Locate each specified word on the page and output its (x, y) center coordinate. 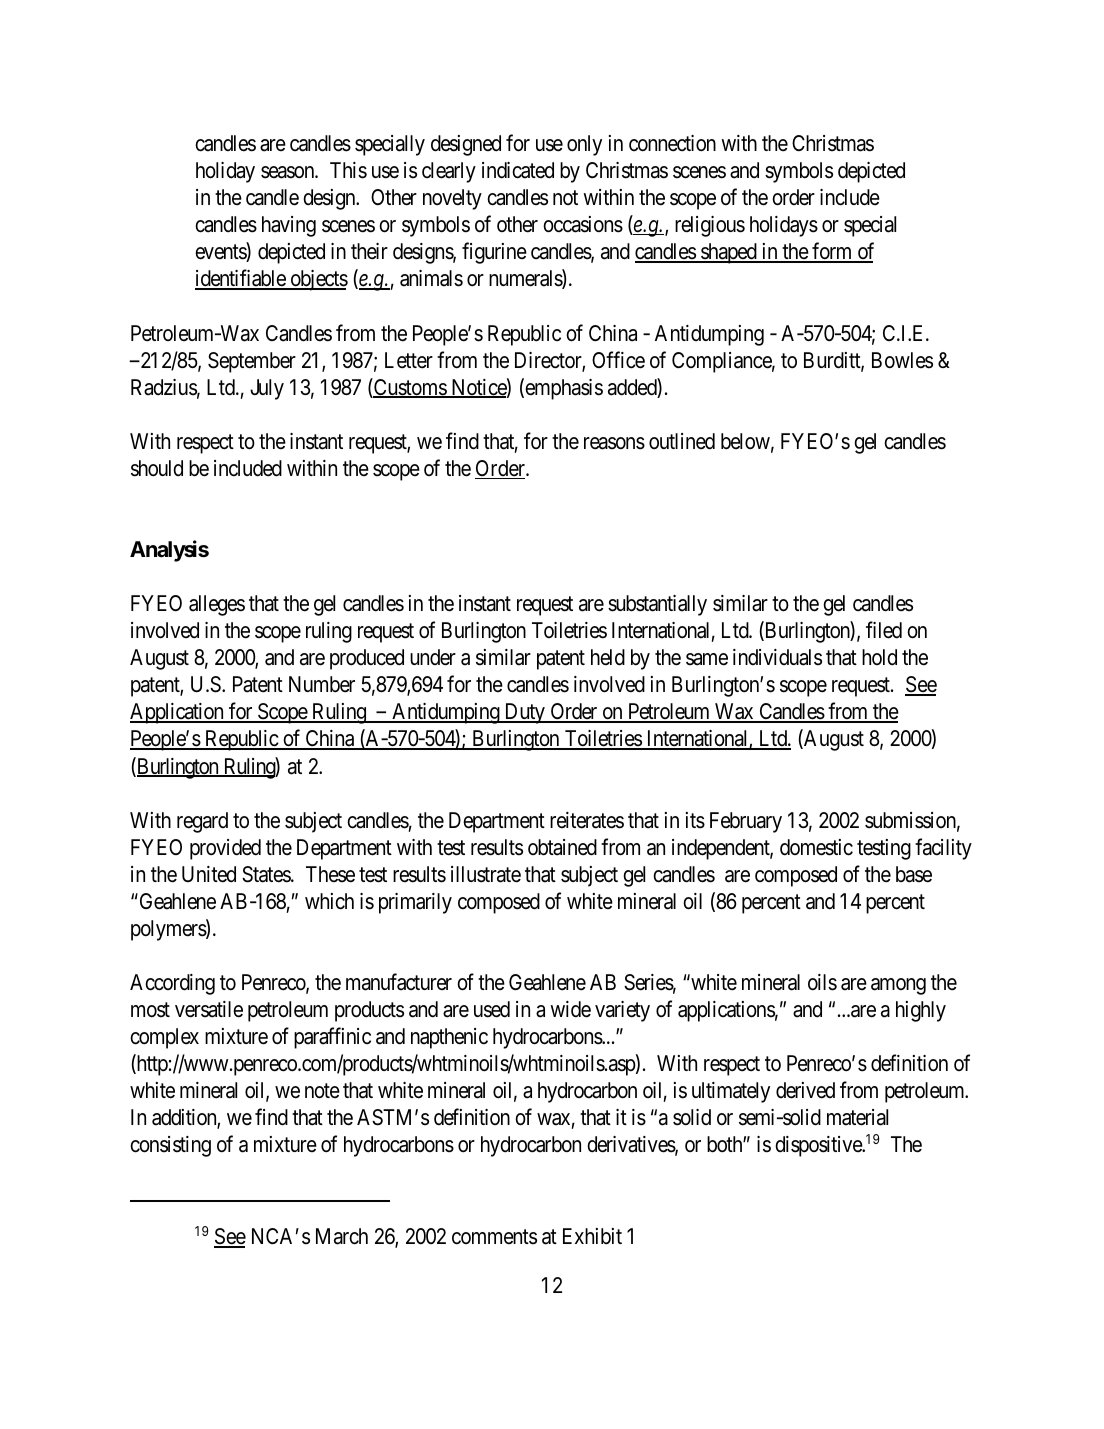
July (267, 389)
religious (710, 226)
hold (879, 657)
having (289, 226)
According (172, 984)
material (857, 1117)
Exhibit (592, 1236)
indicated (518, 170)
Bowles (902, 360)
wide (570, 1009)
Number (322, 684)
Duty (524, 713)
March (342, 1236)
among (898, 986)
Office (618, 360)
